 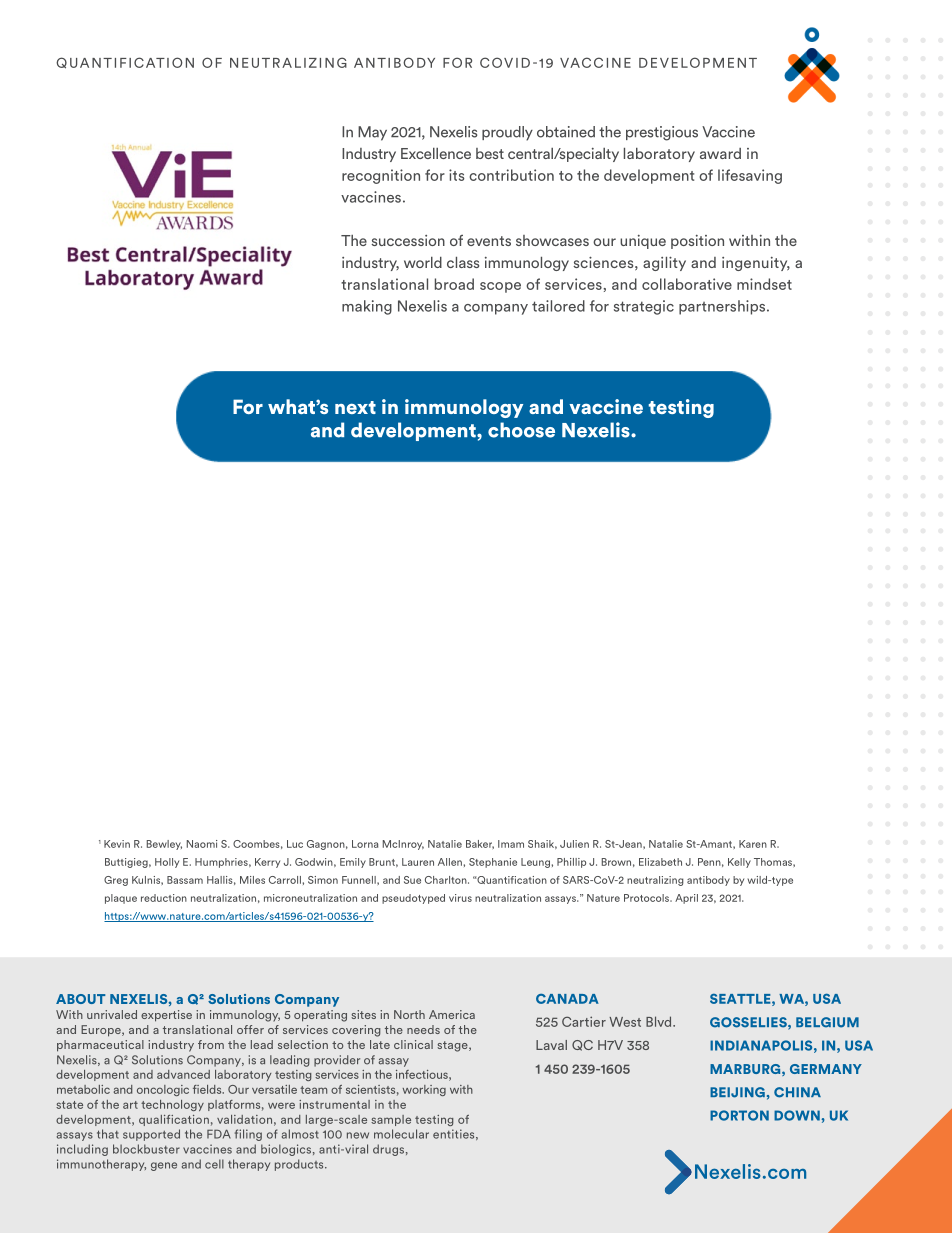 What do you see at coordinates (355, 407) in the screenshot?
I see `next` at bounding box center [355, 407].
